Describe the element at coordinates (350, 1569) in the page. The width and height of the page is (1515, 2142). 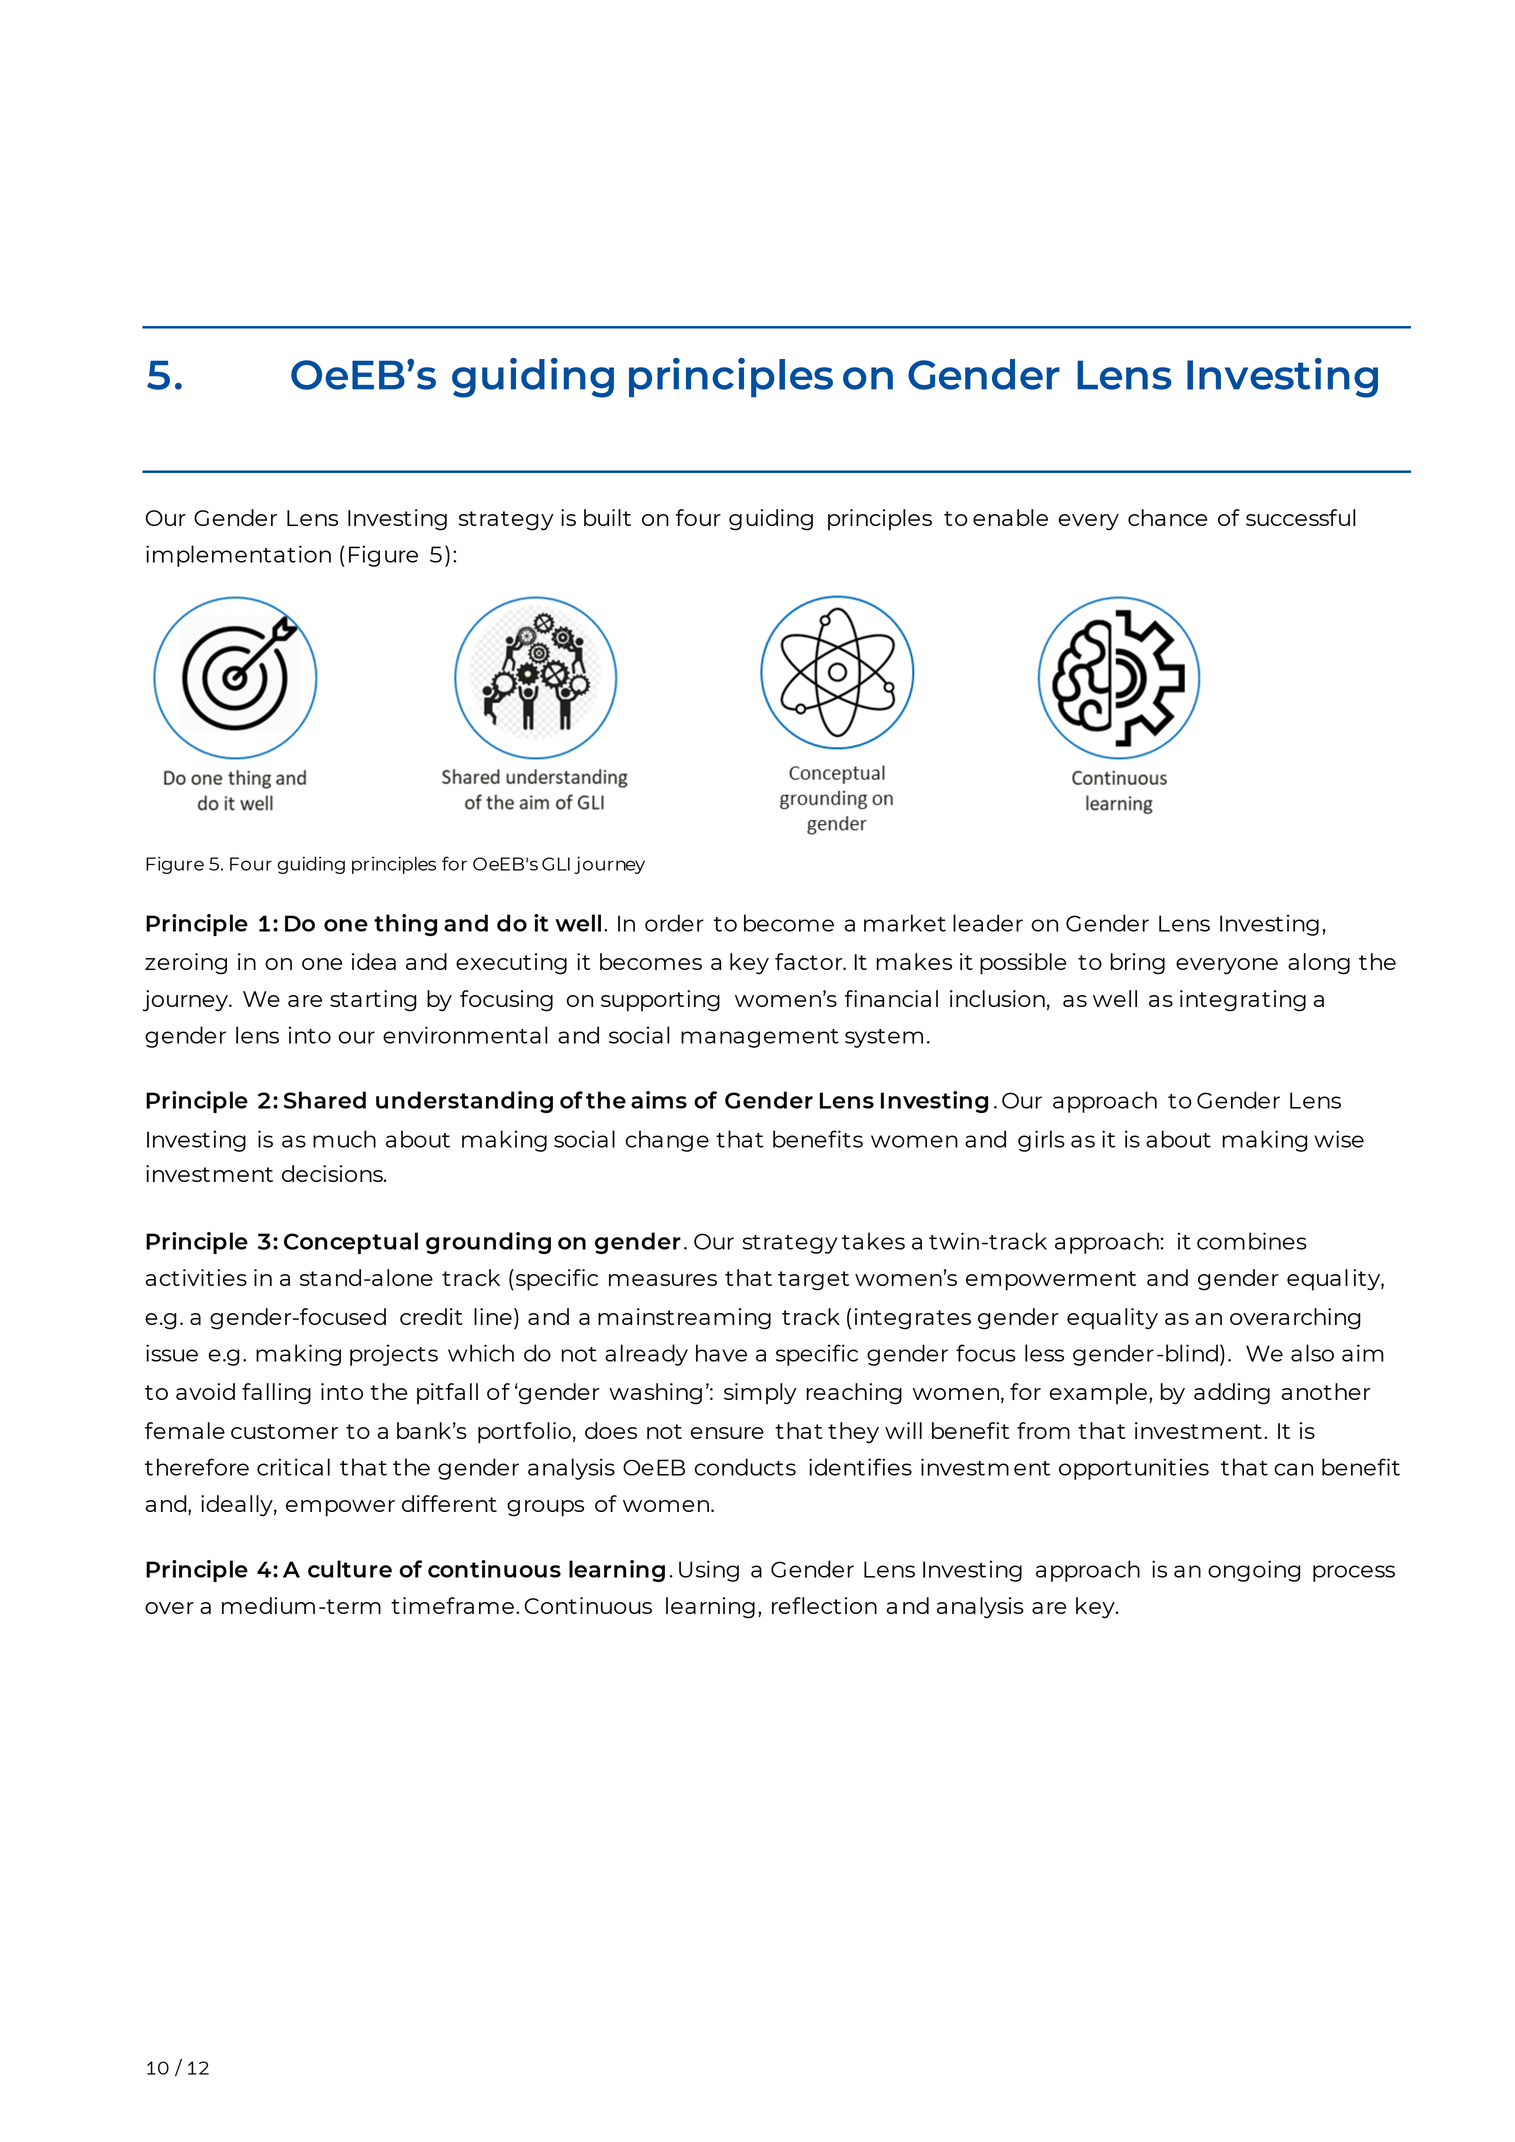
I see `culture` at that location.
